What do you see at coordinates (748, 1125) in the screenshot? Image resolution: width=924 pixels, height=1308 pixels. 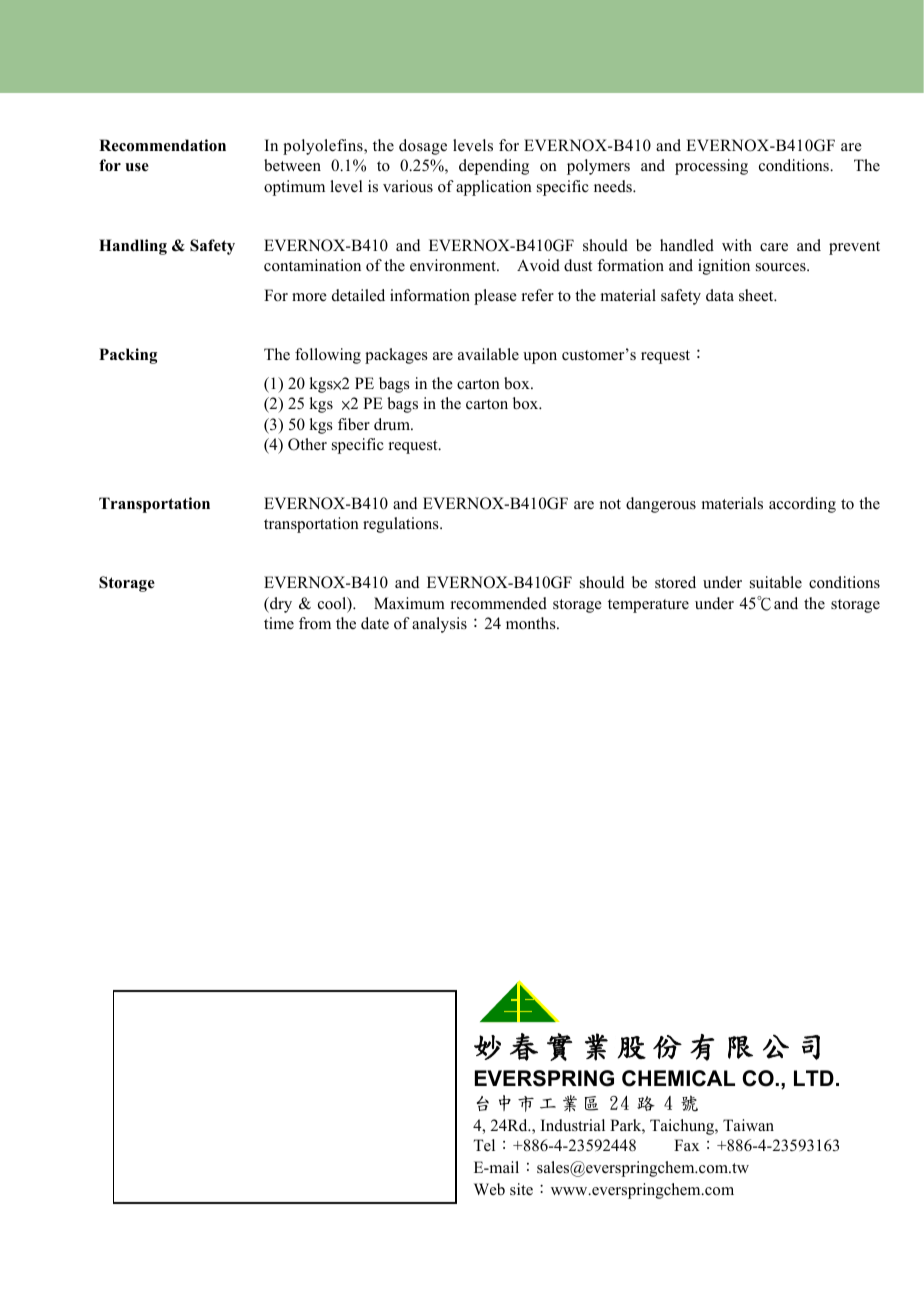 I see `Taiwan` at bounding box center [748, 1125].
